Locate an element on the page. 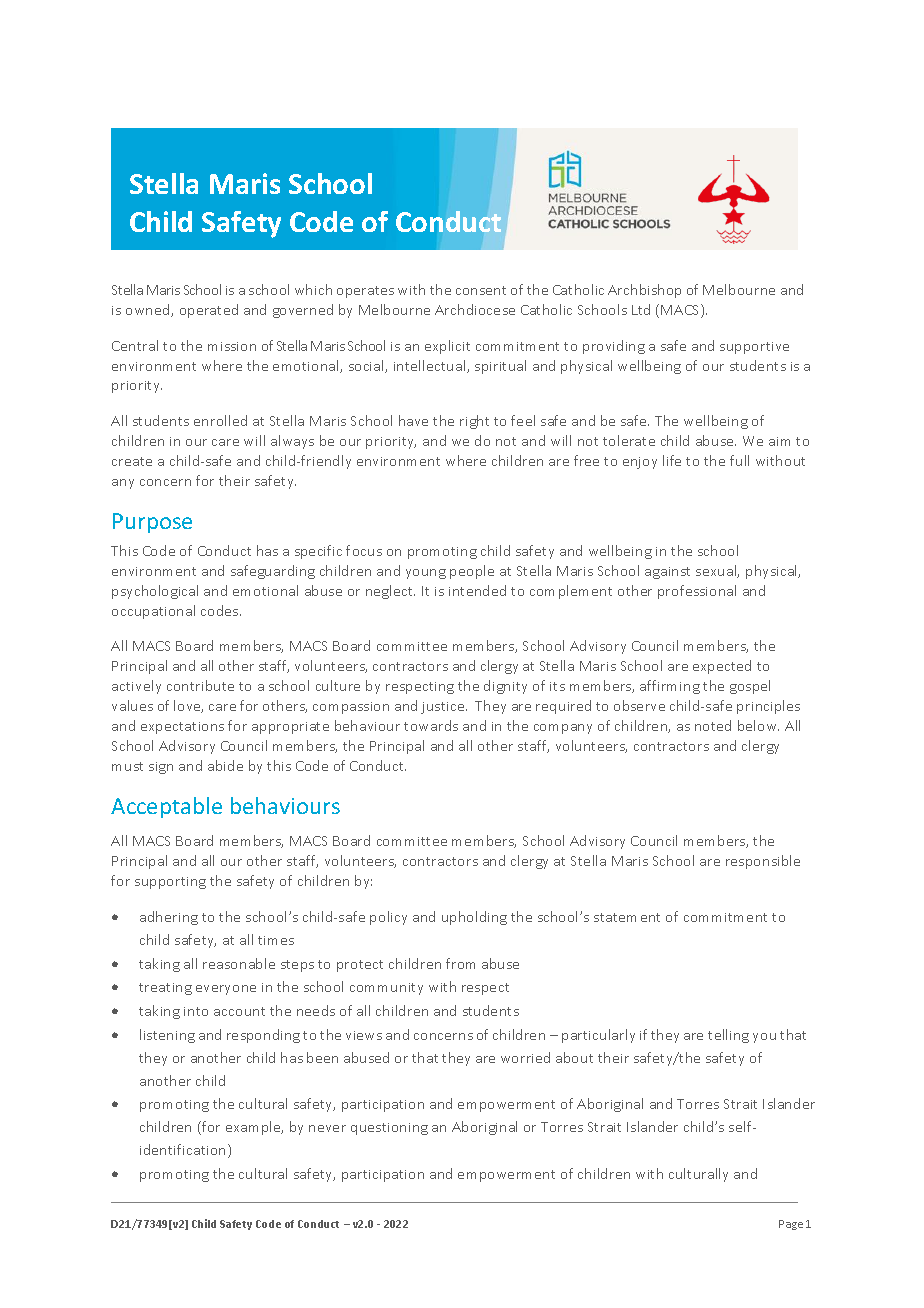 The width and height of the document is (924, 1308). occupational is located at coordinates (153, 612).
